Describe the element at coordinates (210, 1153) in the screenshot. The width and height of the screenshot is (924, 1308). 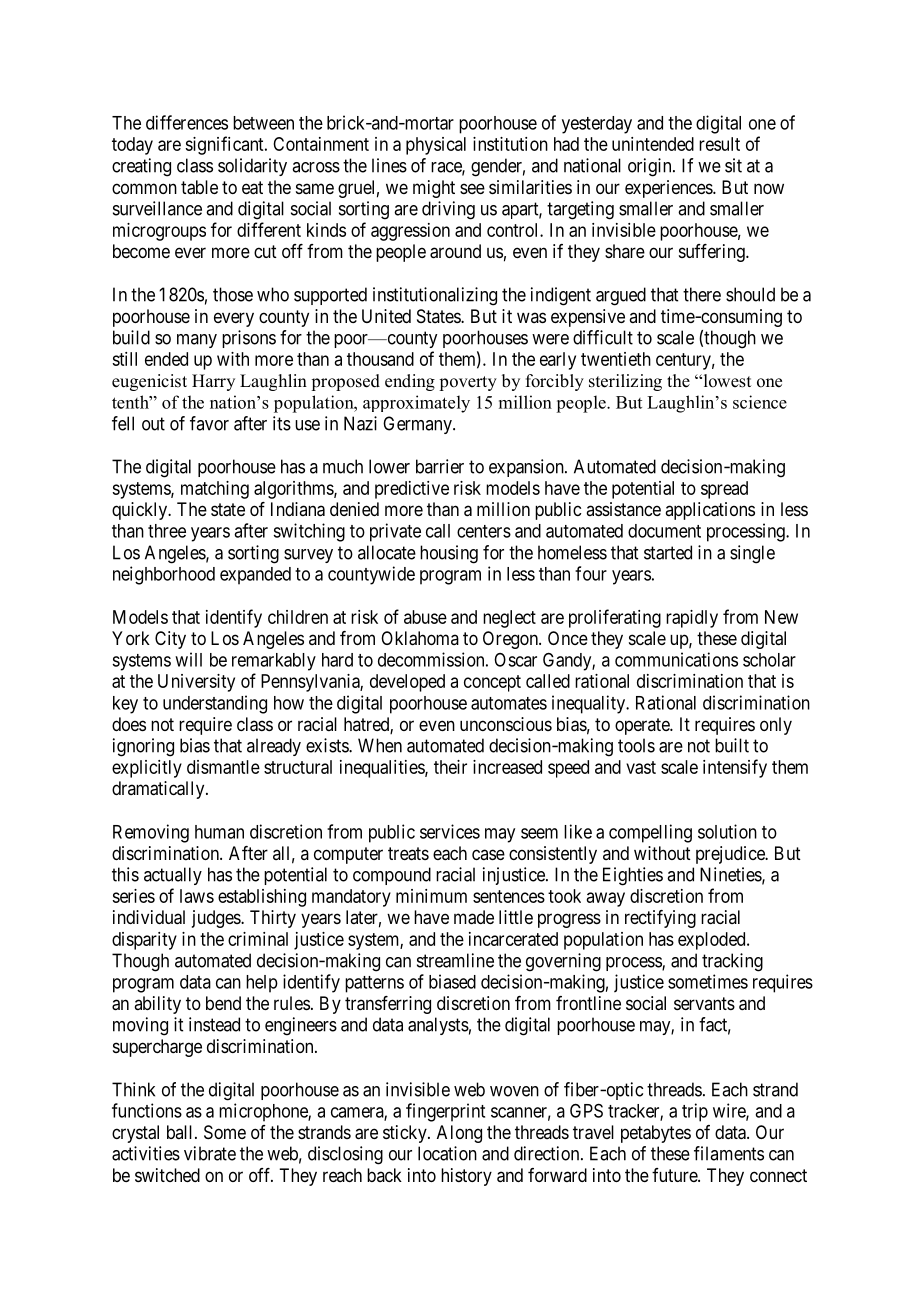
I see `vibrate` at that location.
